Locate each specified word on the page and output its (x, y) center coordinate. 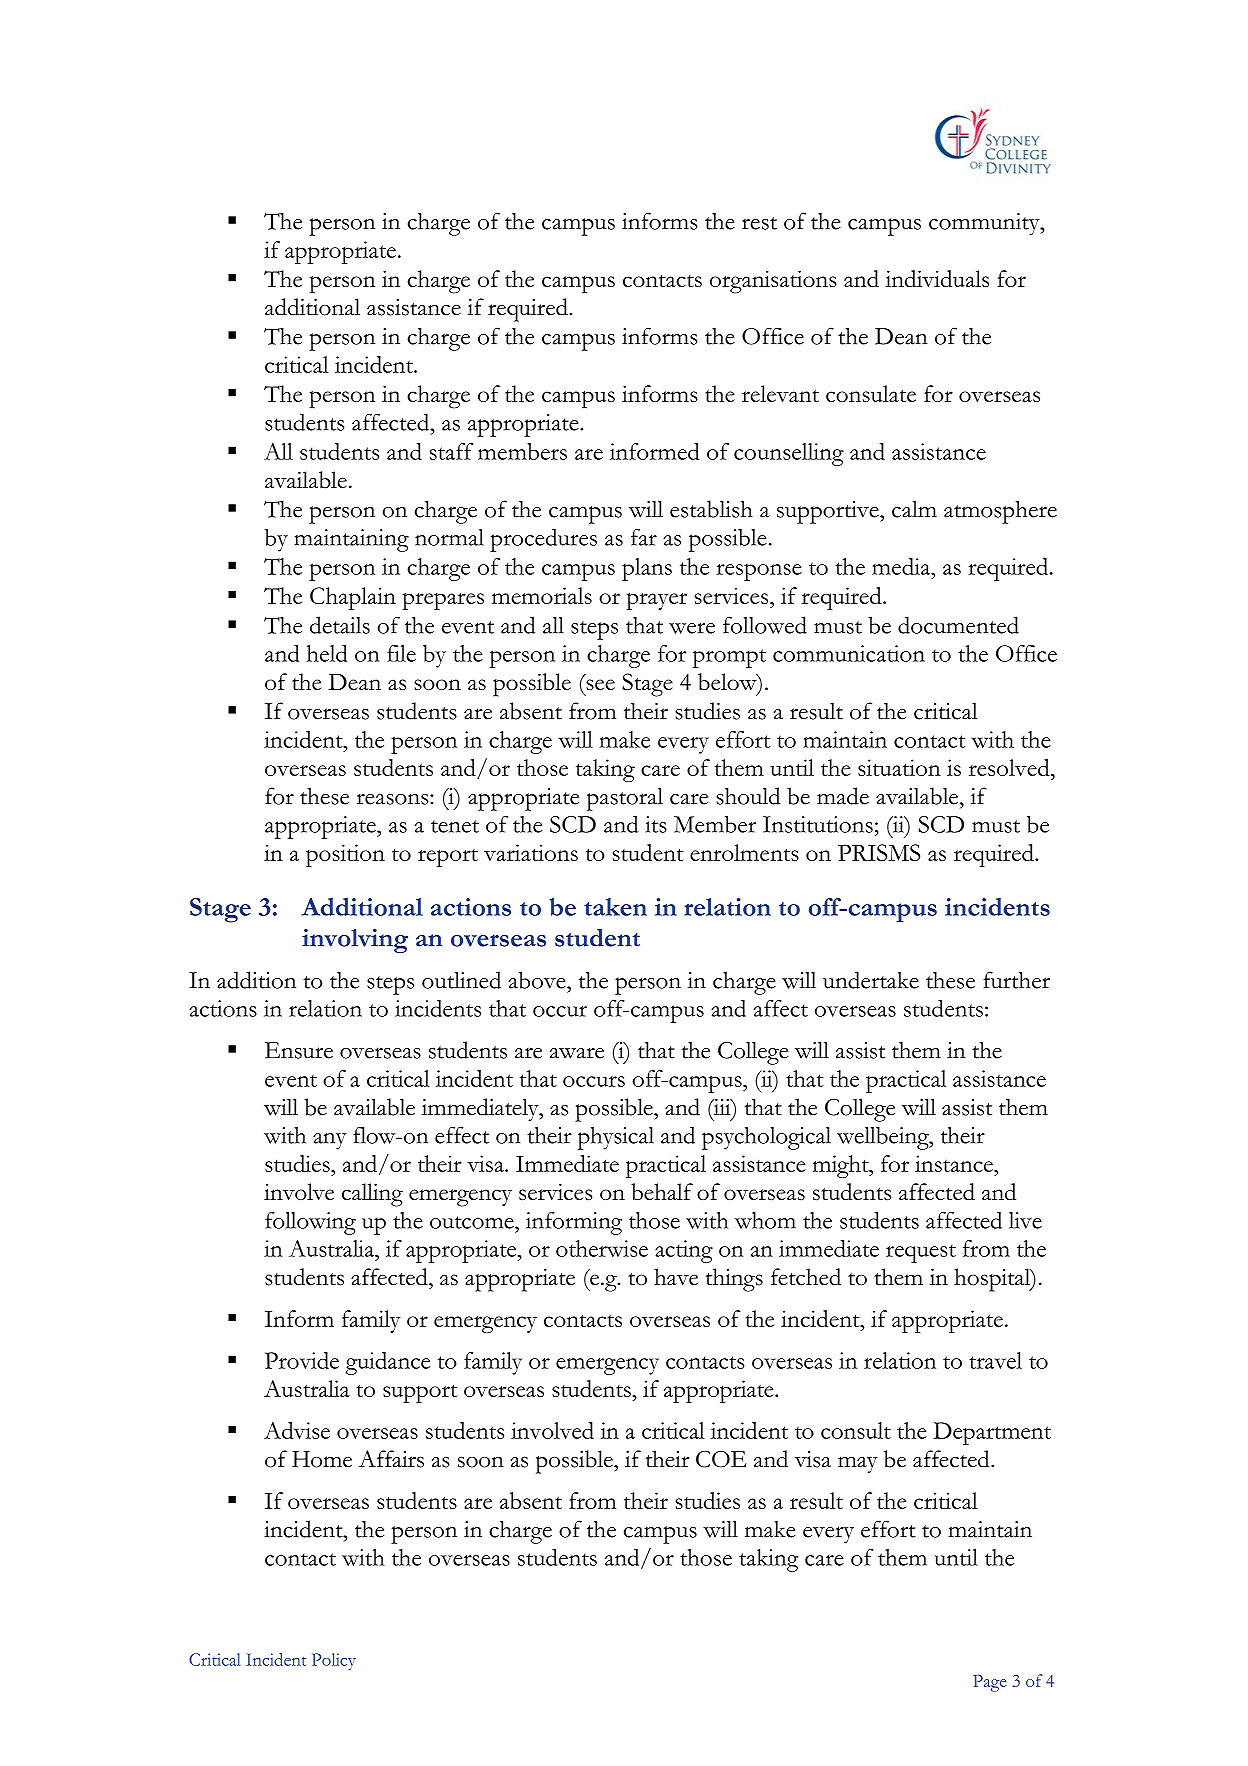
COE (721, 1459)
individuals (937, 278)
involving (355, 941)
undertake (871, 980)
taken (615, 907)
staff (451, 451)
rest (759, 223)
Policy (334, 1661)
